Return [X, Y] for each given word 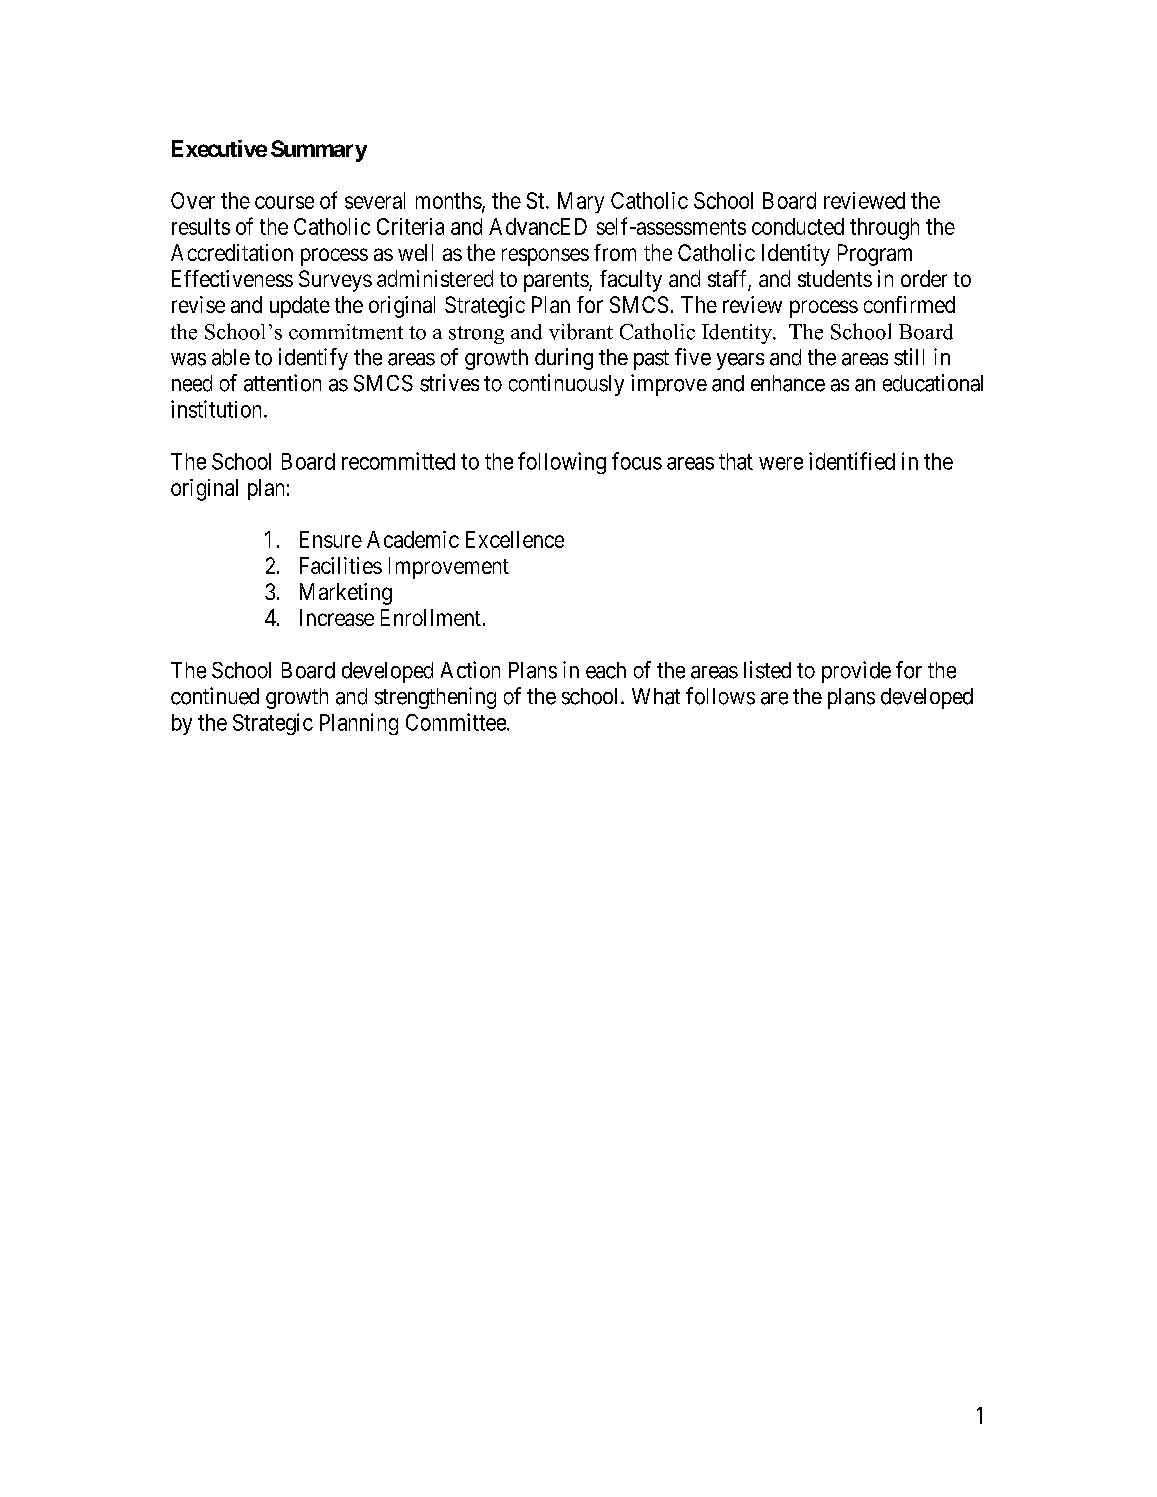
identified [852, 461]
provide [856, 672]
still [909, 357]
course [284, 202]
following [562, 463]
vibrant [581, 331]
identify [313, 359]
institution [218, 409]
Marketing [346, 594]
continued [215, 696]
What [656, 696]
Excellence [515, 539]
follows [720, 696]
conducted [798, 226]
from [615, 252]
